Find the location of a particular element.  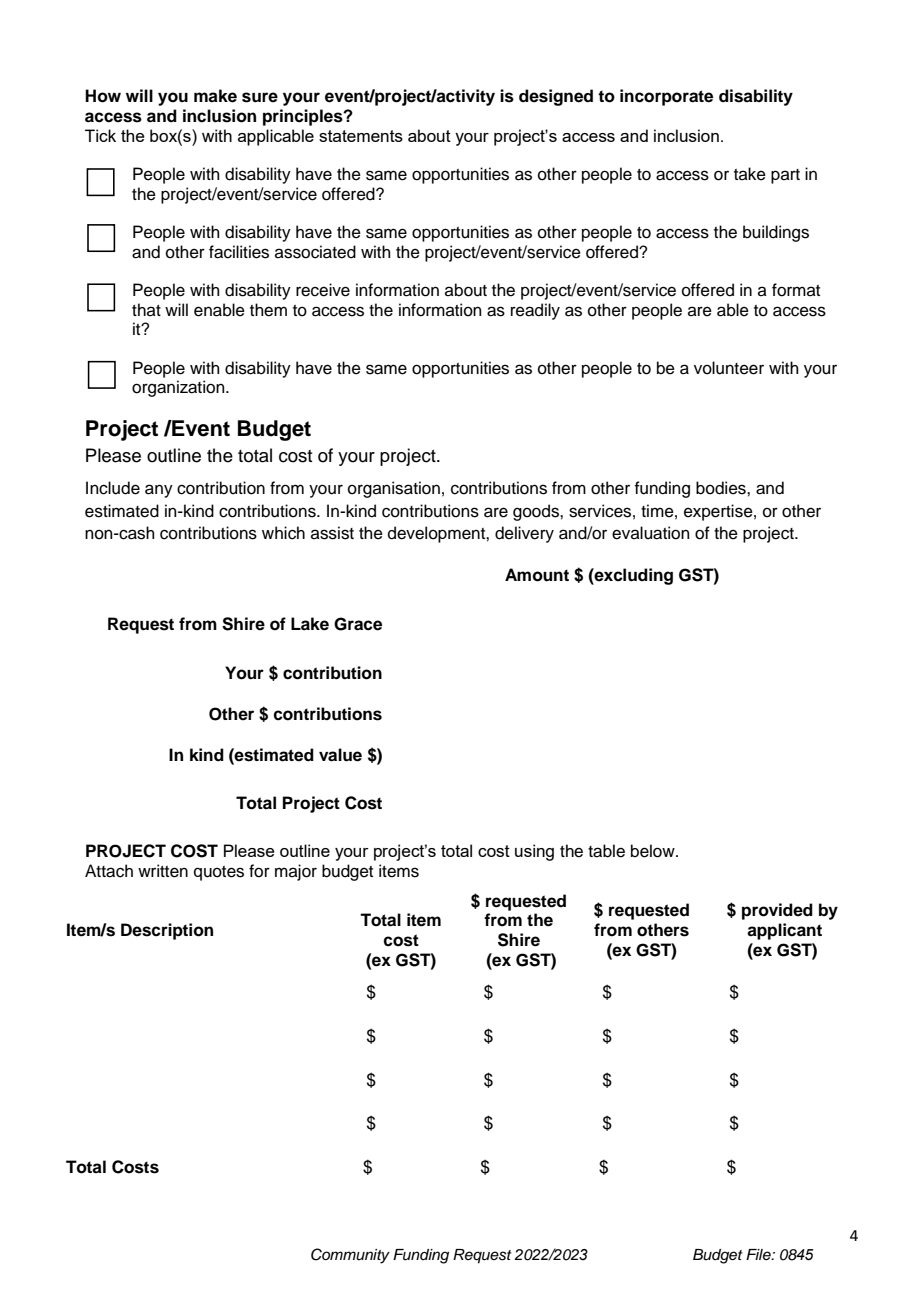

applicant is located at coordinates (784, 931).
